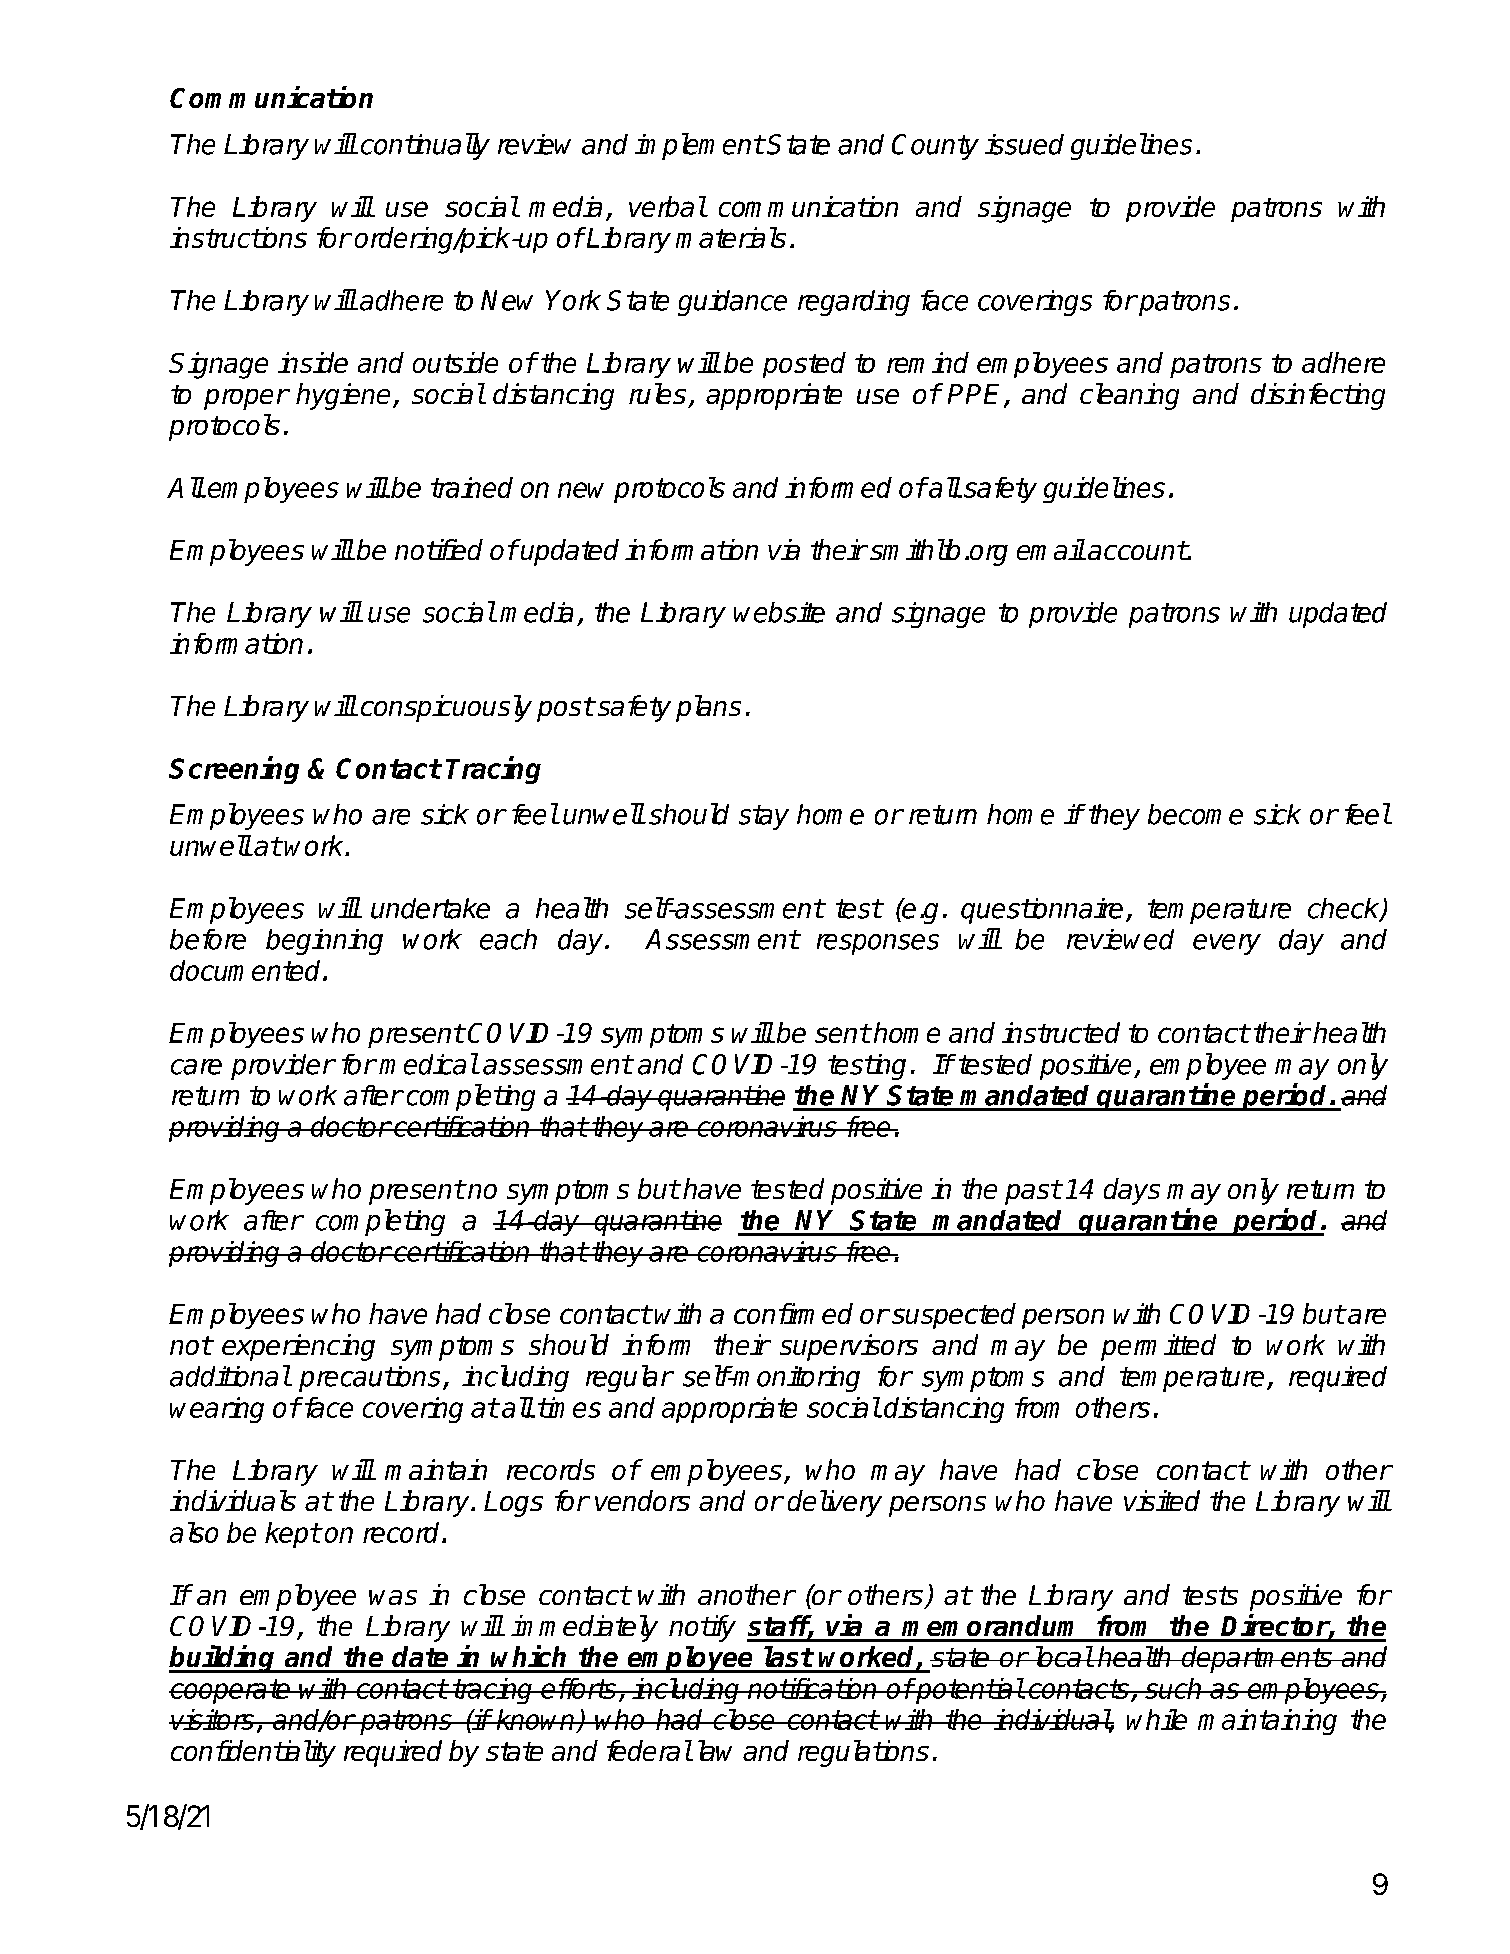 The width and height of the screenshot is (1510, 1954). What do you see at coordinates (1227, 944) in the screenshot?
I see `every` at bounding box center [1227, 944].
